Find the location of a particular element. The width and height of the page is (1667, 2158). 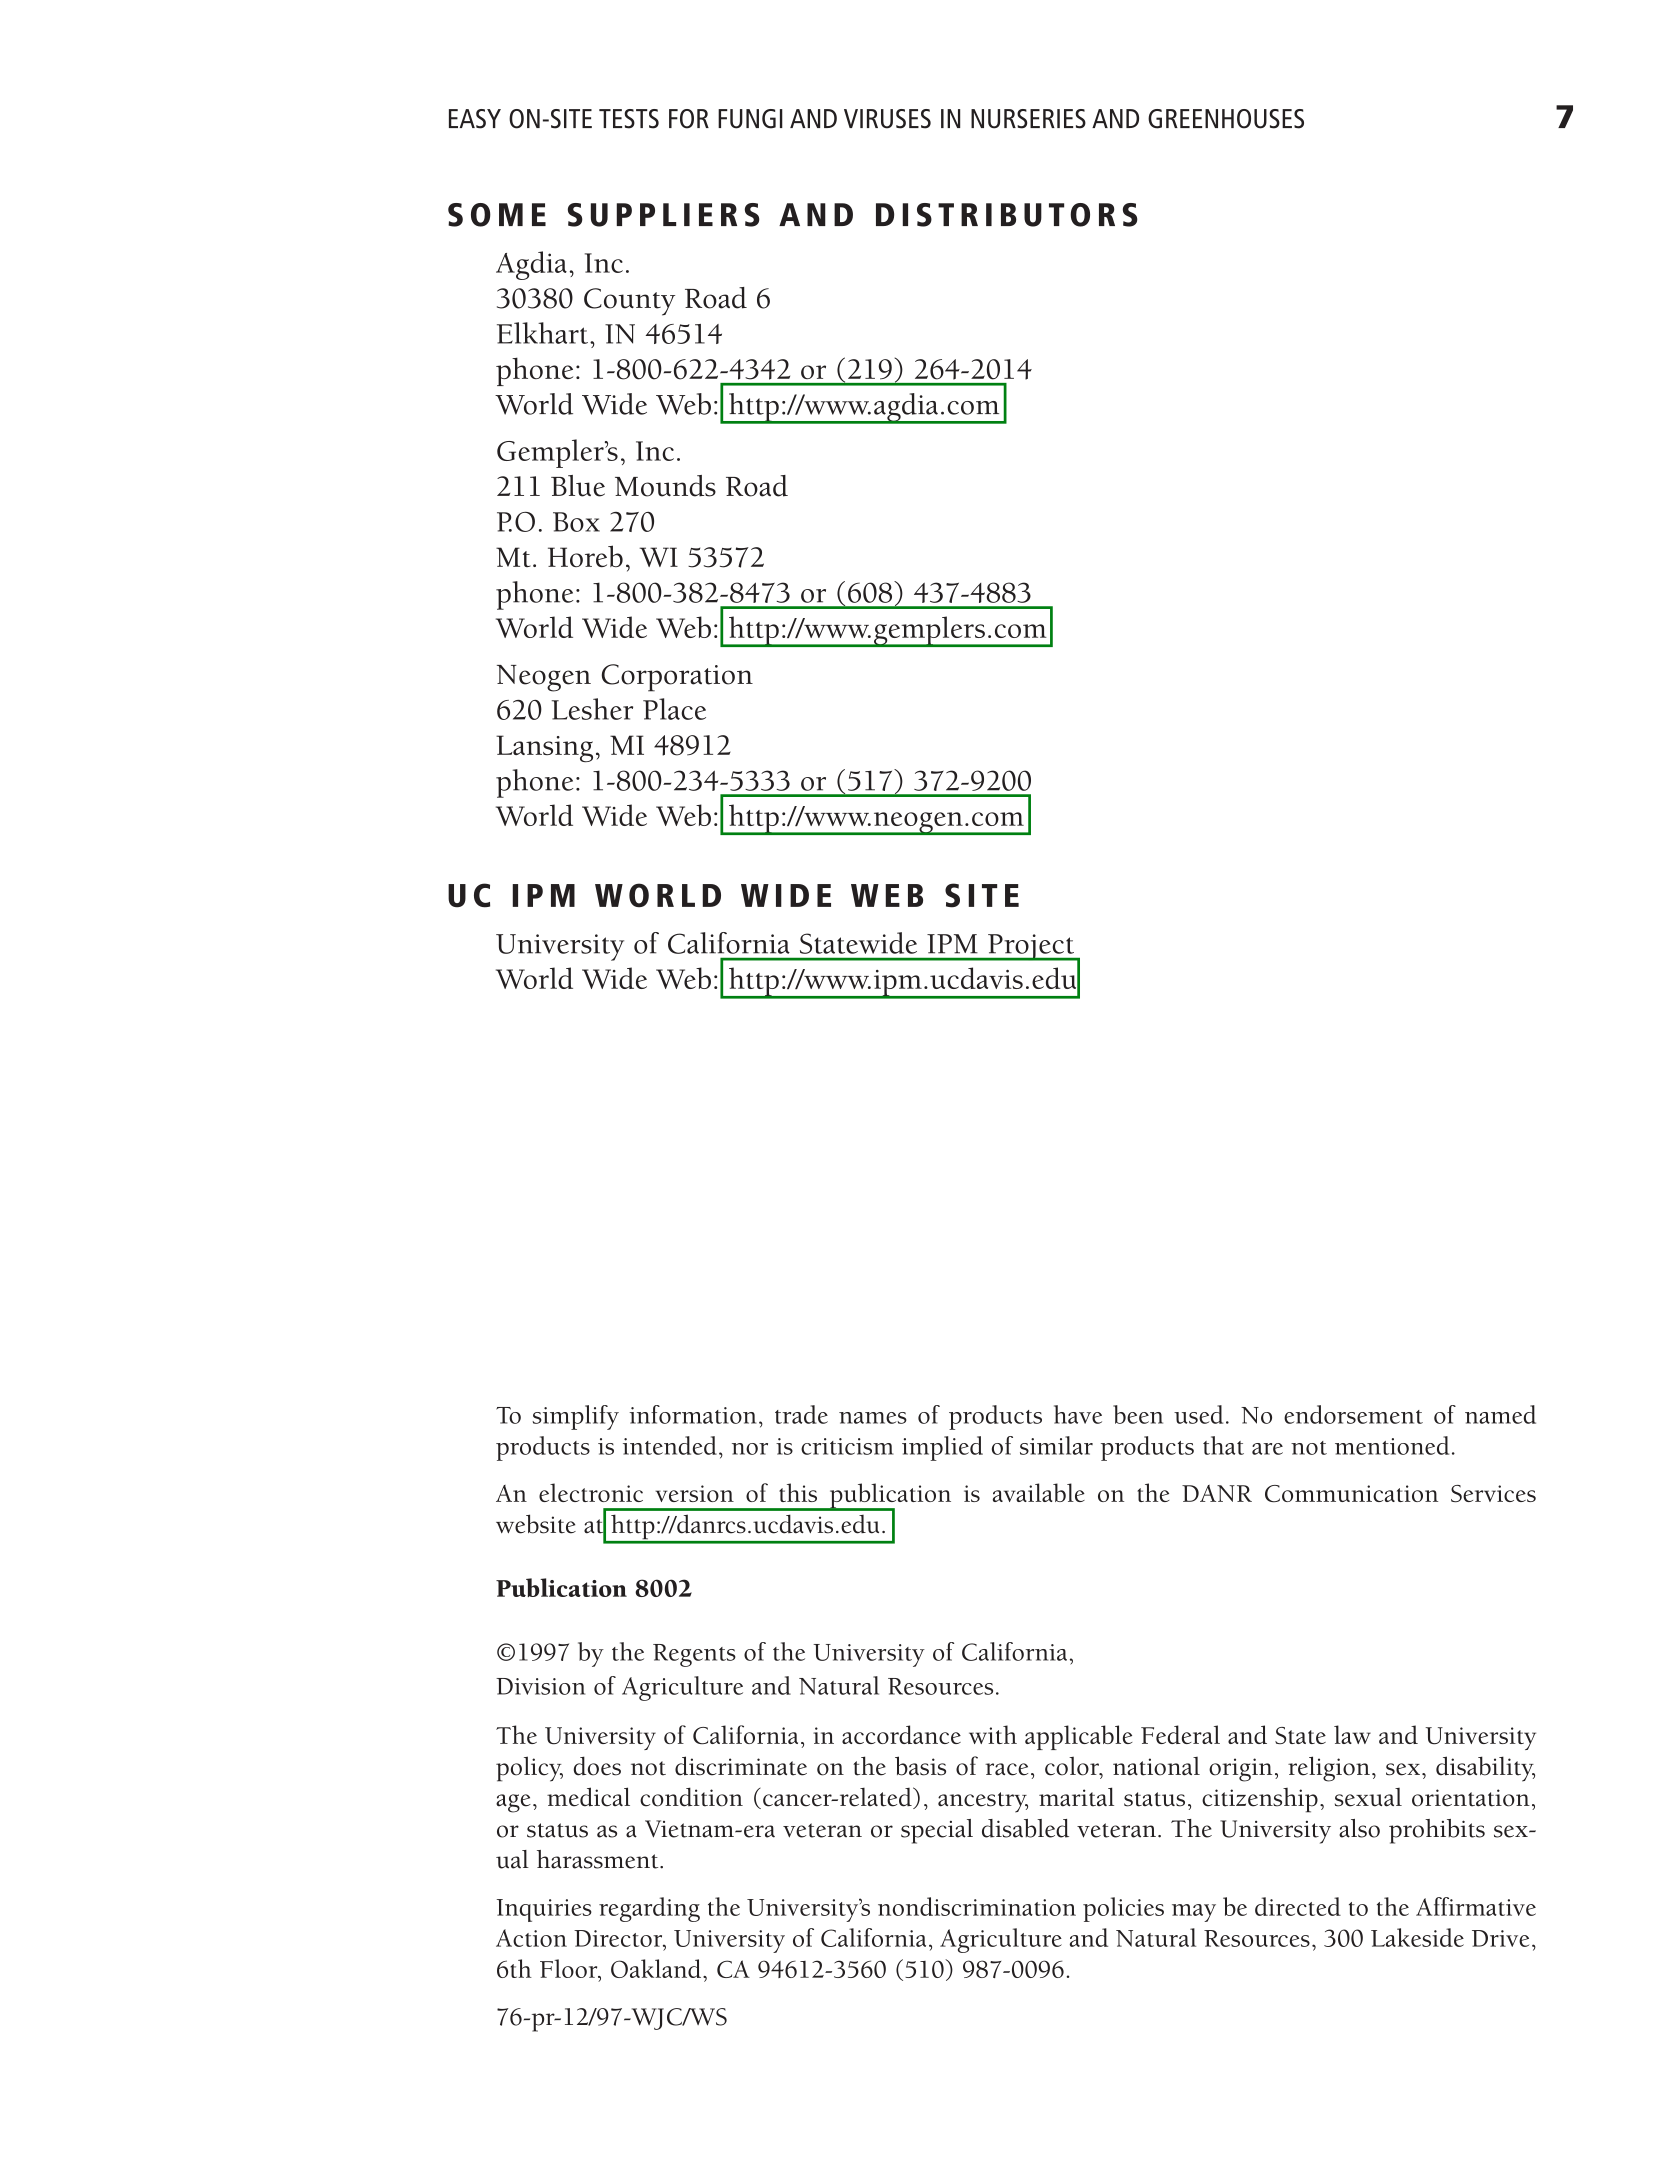

Place is located at coordinates (674, 709).
